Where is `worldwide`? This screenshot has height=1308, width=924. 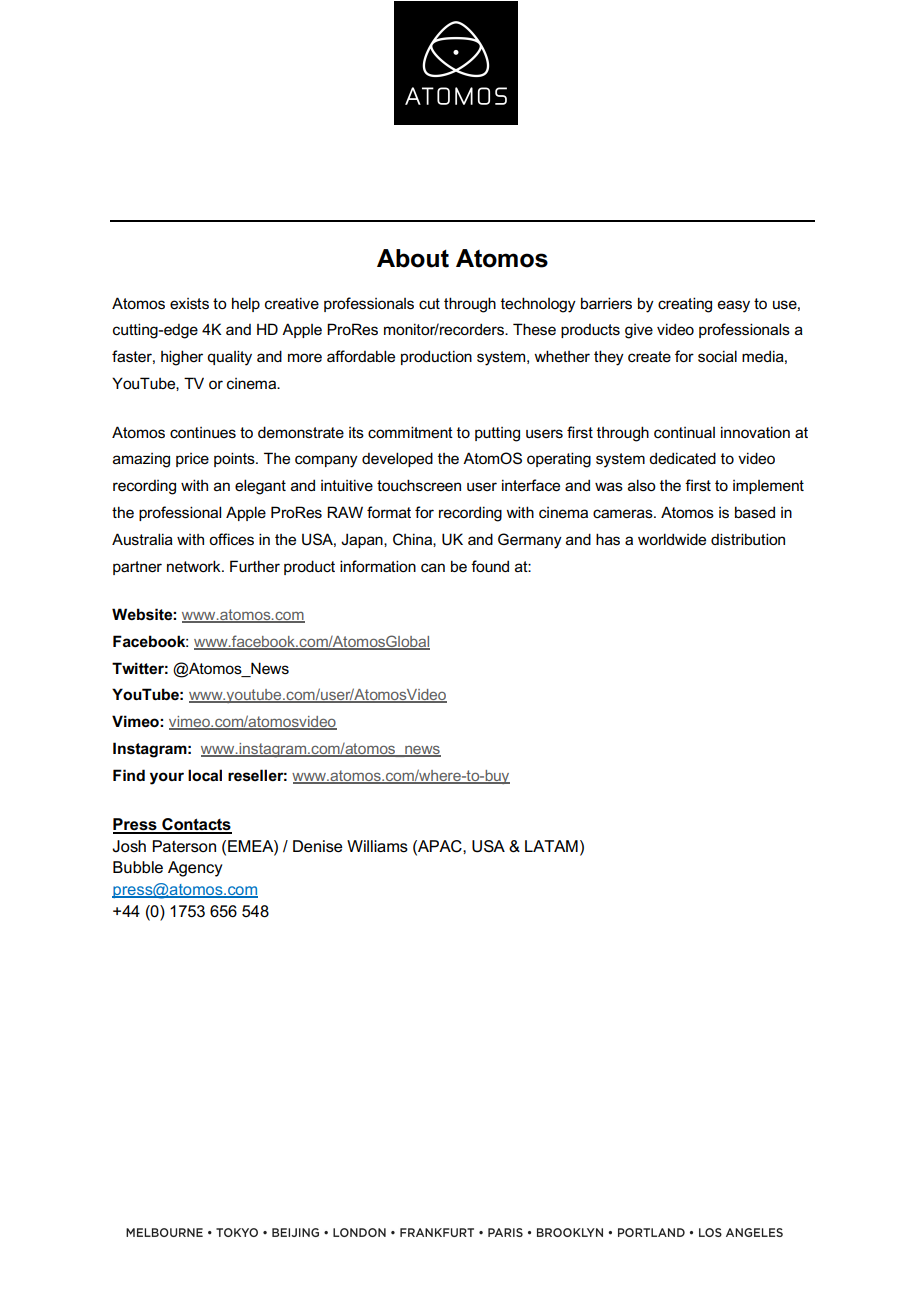
worldwide is located at coordinates (672, 539).
